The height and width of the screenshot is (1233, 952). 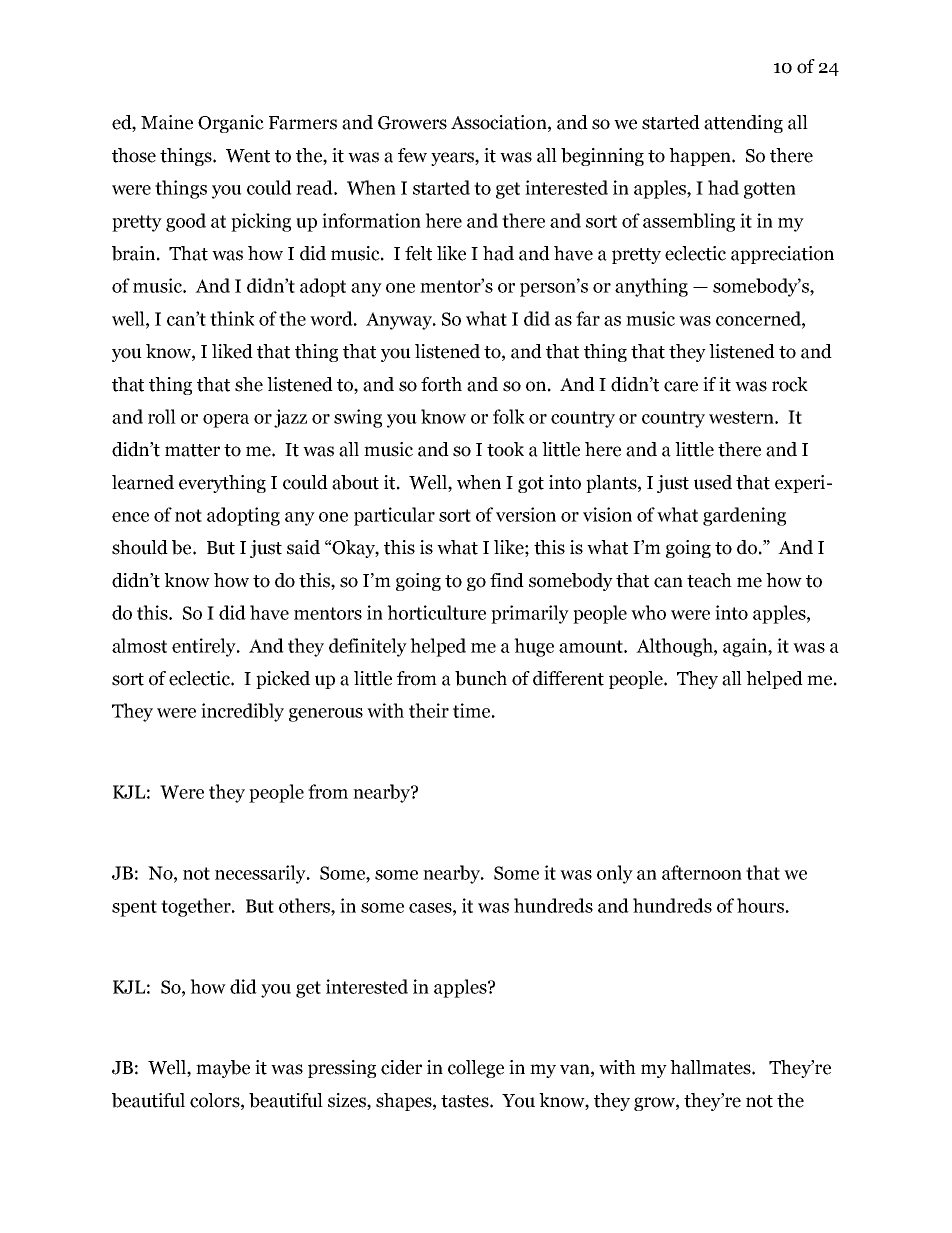 I want to click on college, so click(x=476, y=1069).
